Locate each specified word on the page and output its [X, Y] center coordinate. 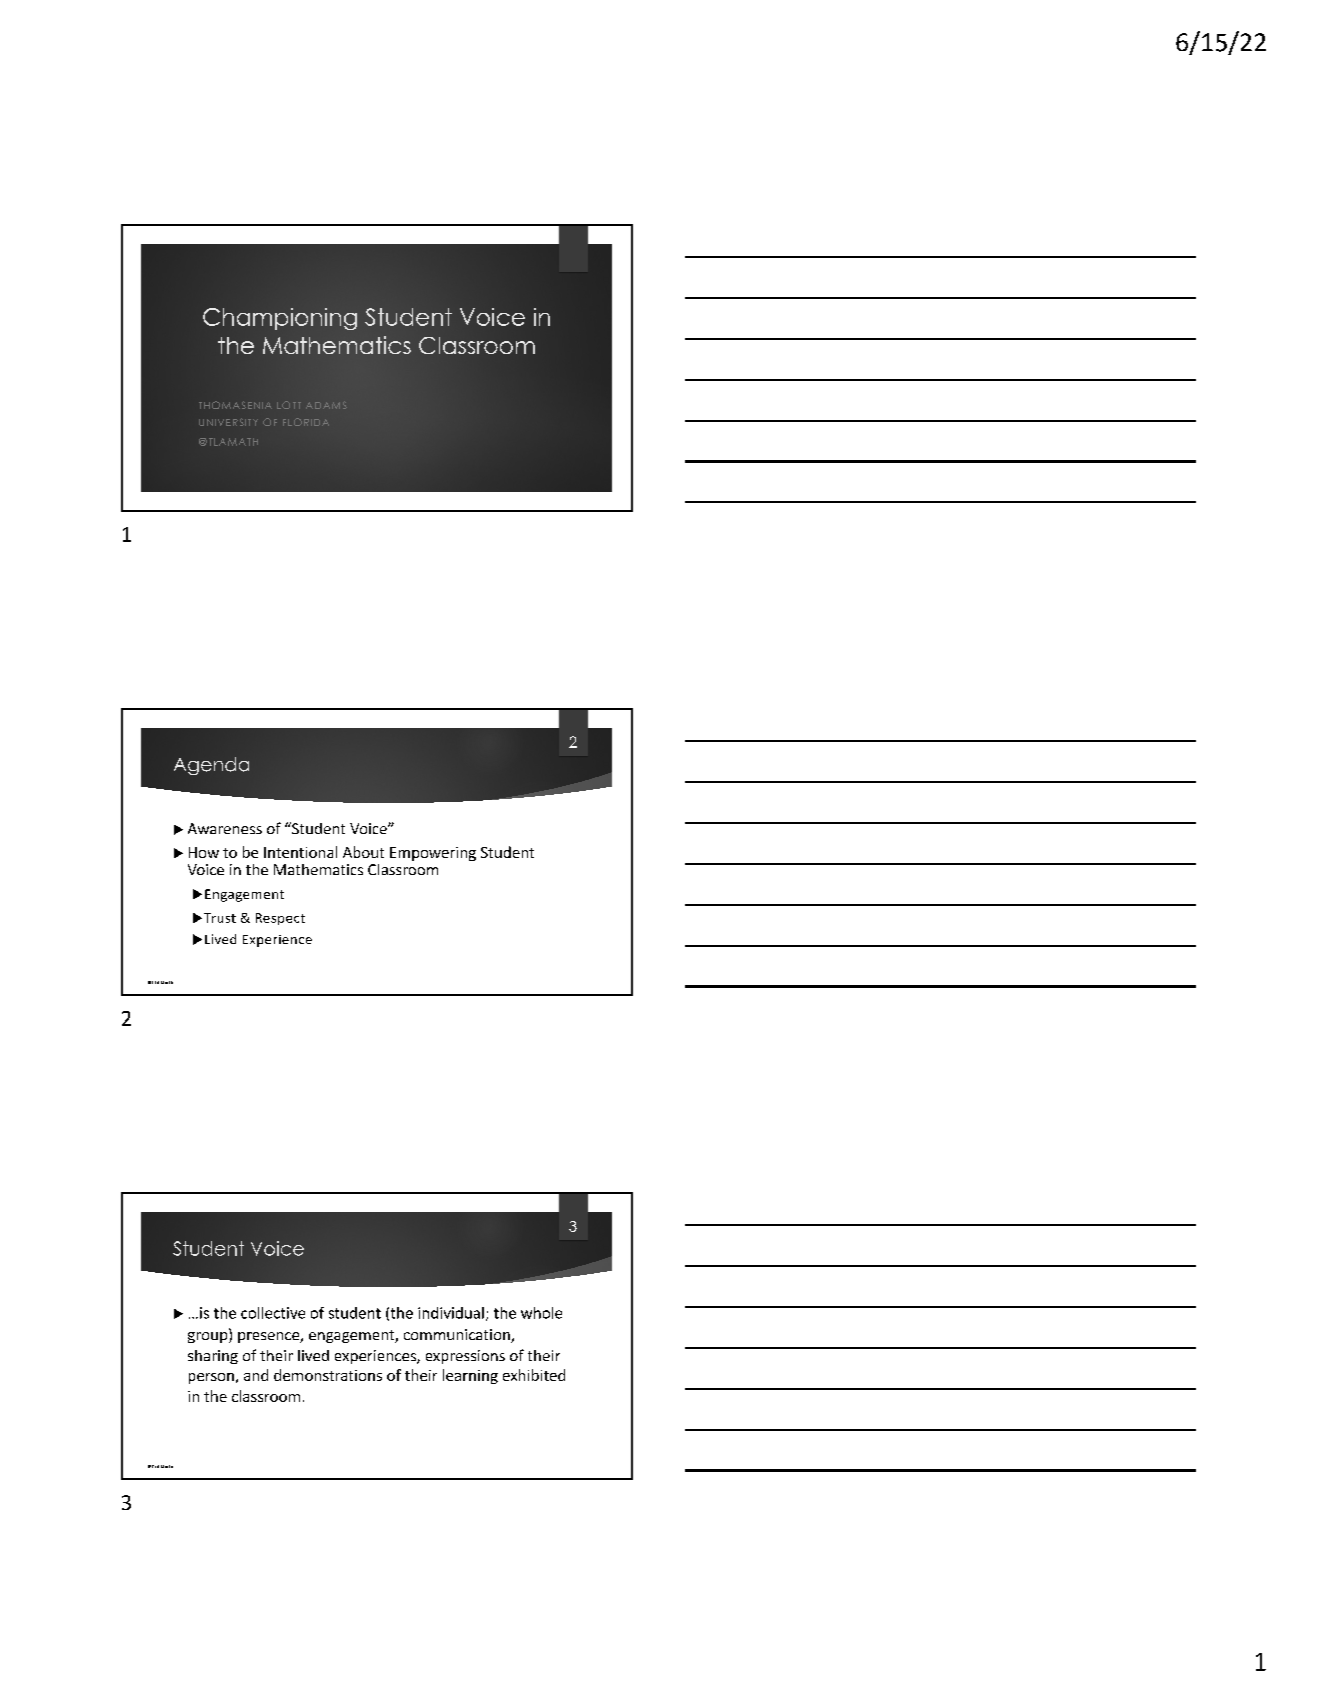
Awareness [225, 828]
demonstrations [328, 1375]
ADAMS [326, 405]
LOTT [289, 405]
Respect [280, 919]
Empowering [433, 854]
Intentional [300, 852]
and [256, 1375]
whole [541, 1313]
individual [451, 1313]
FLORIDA [306, 422]
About [363, 852]
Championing [280, 319]
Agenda [211, 766]
